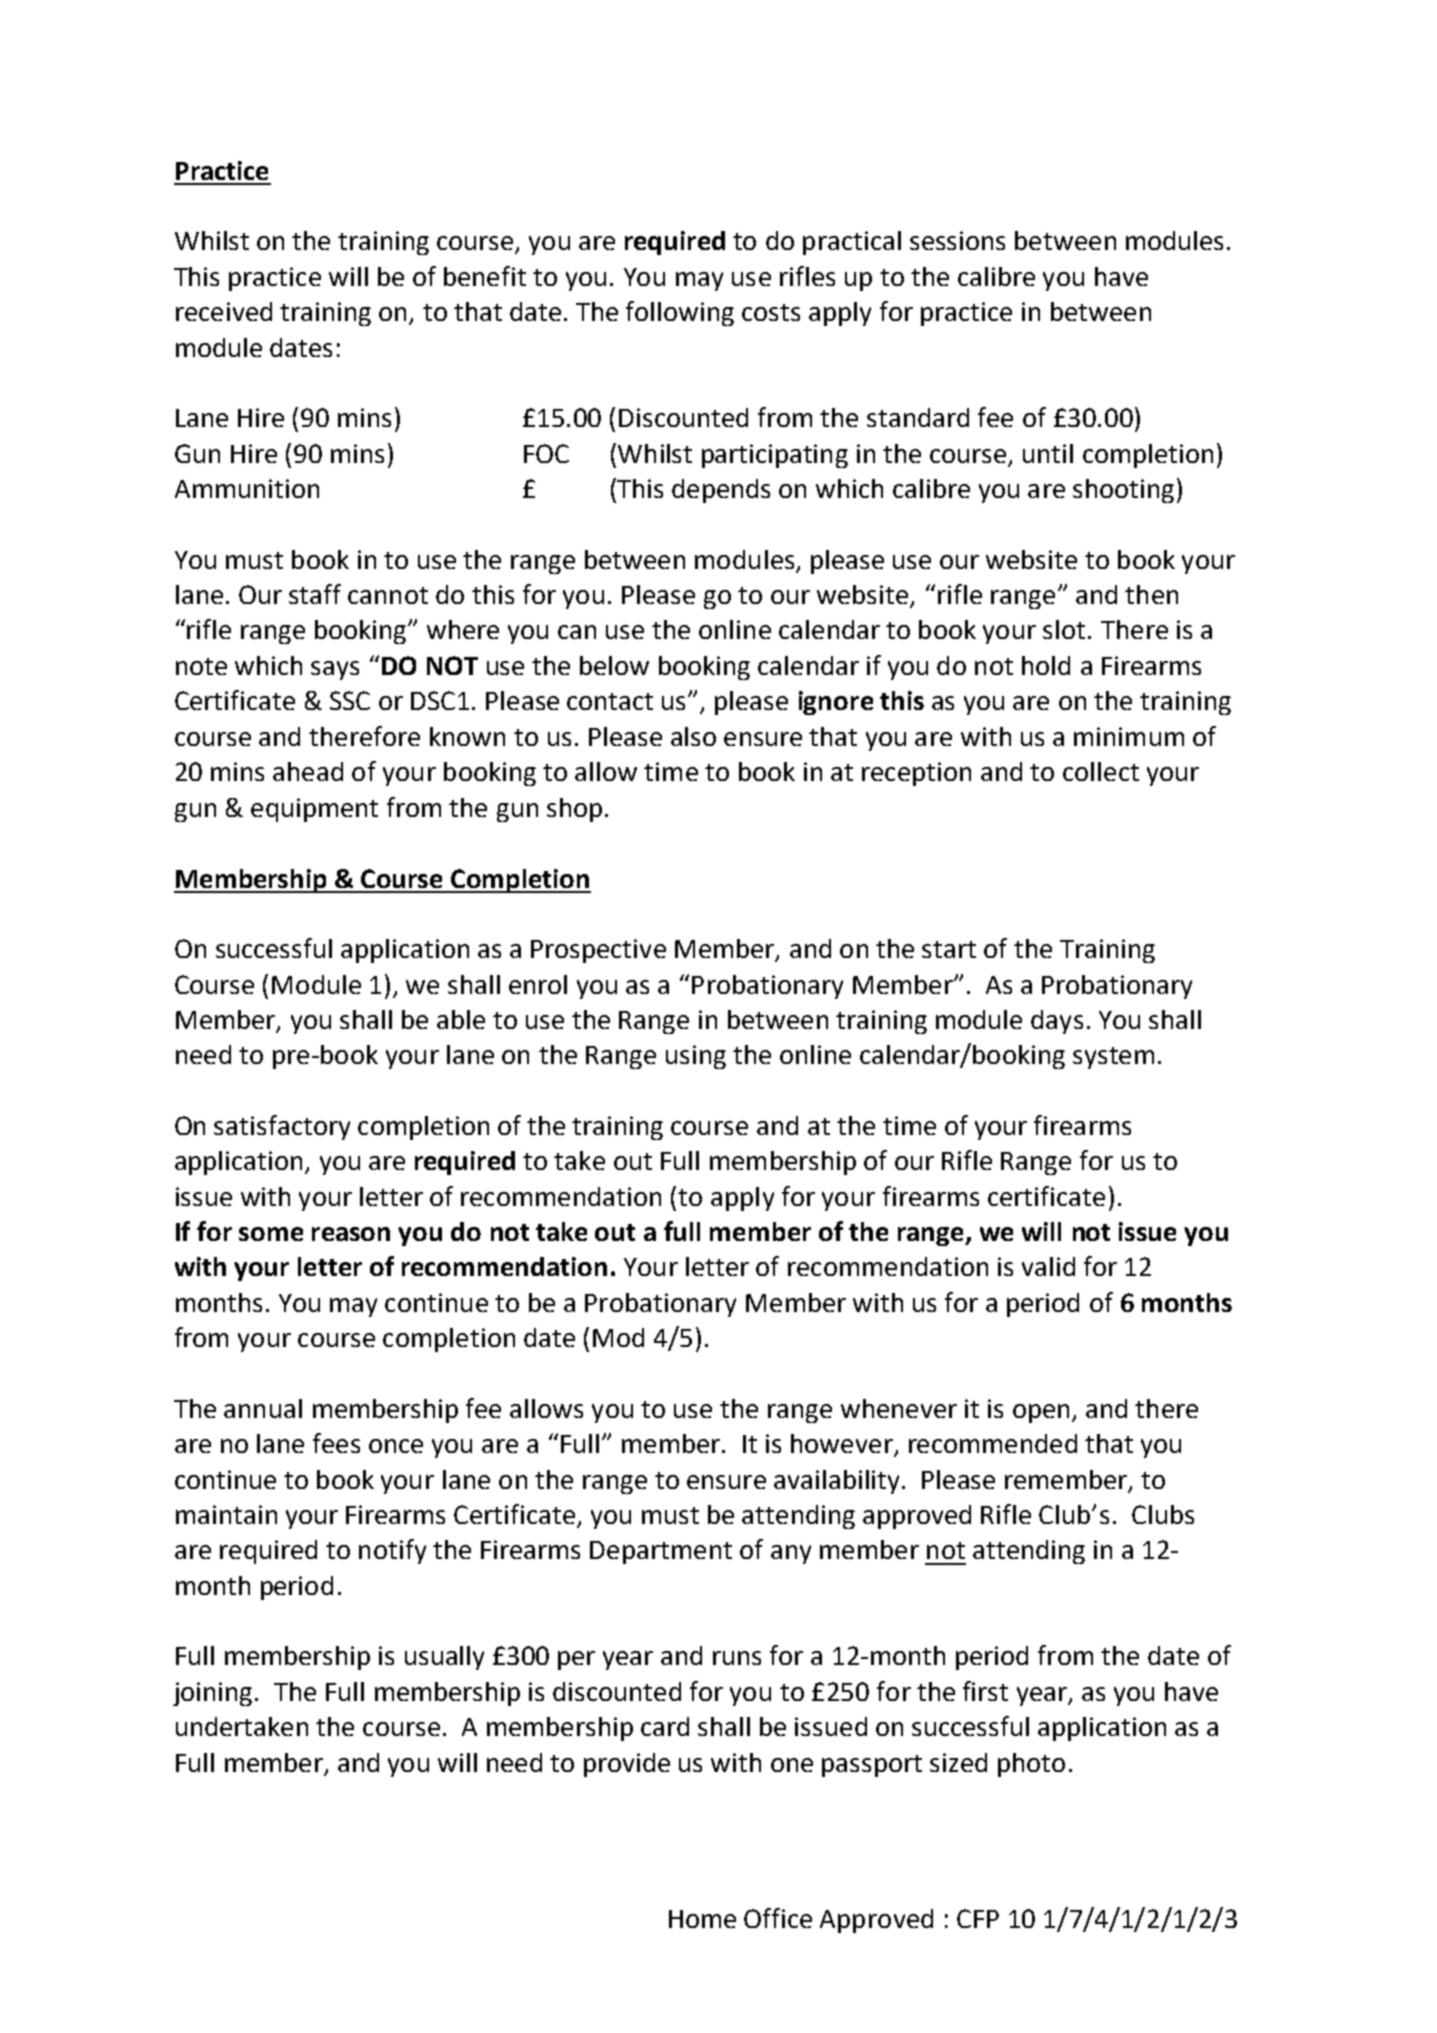 This screenshot has height=2033, width=1437. I want to click on satisfactory, so click(282, 1127).
